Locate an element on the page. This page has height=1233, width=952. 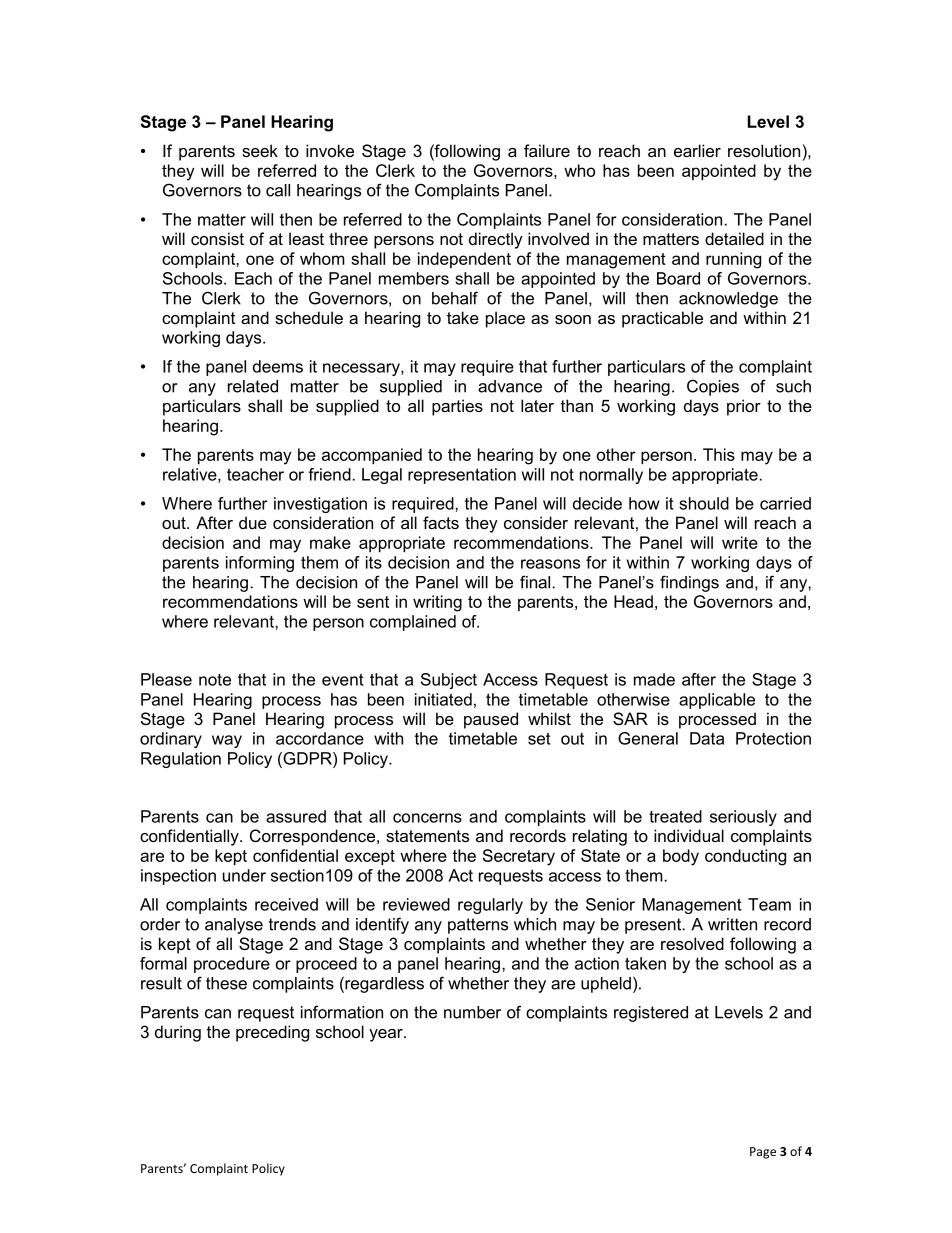
earlier is located at coordinates (697, 150).
